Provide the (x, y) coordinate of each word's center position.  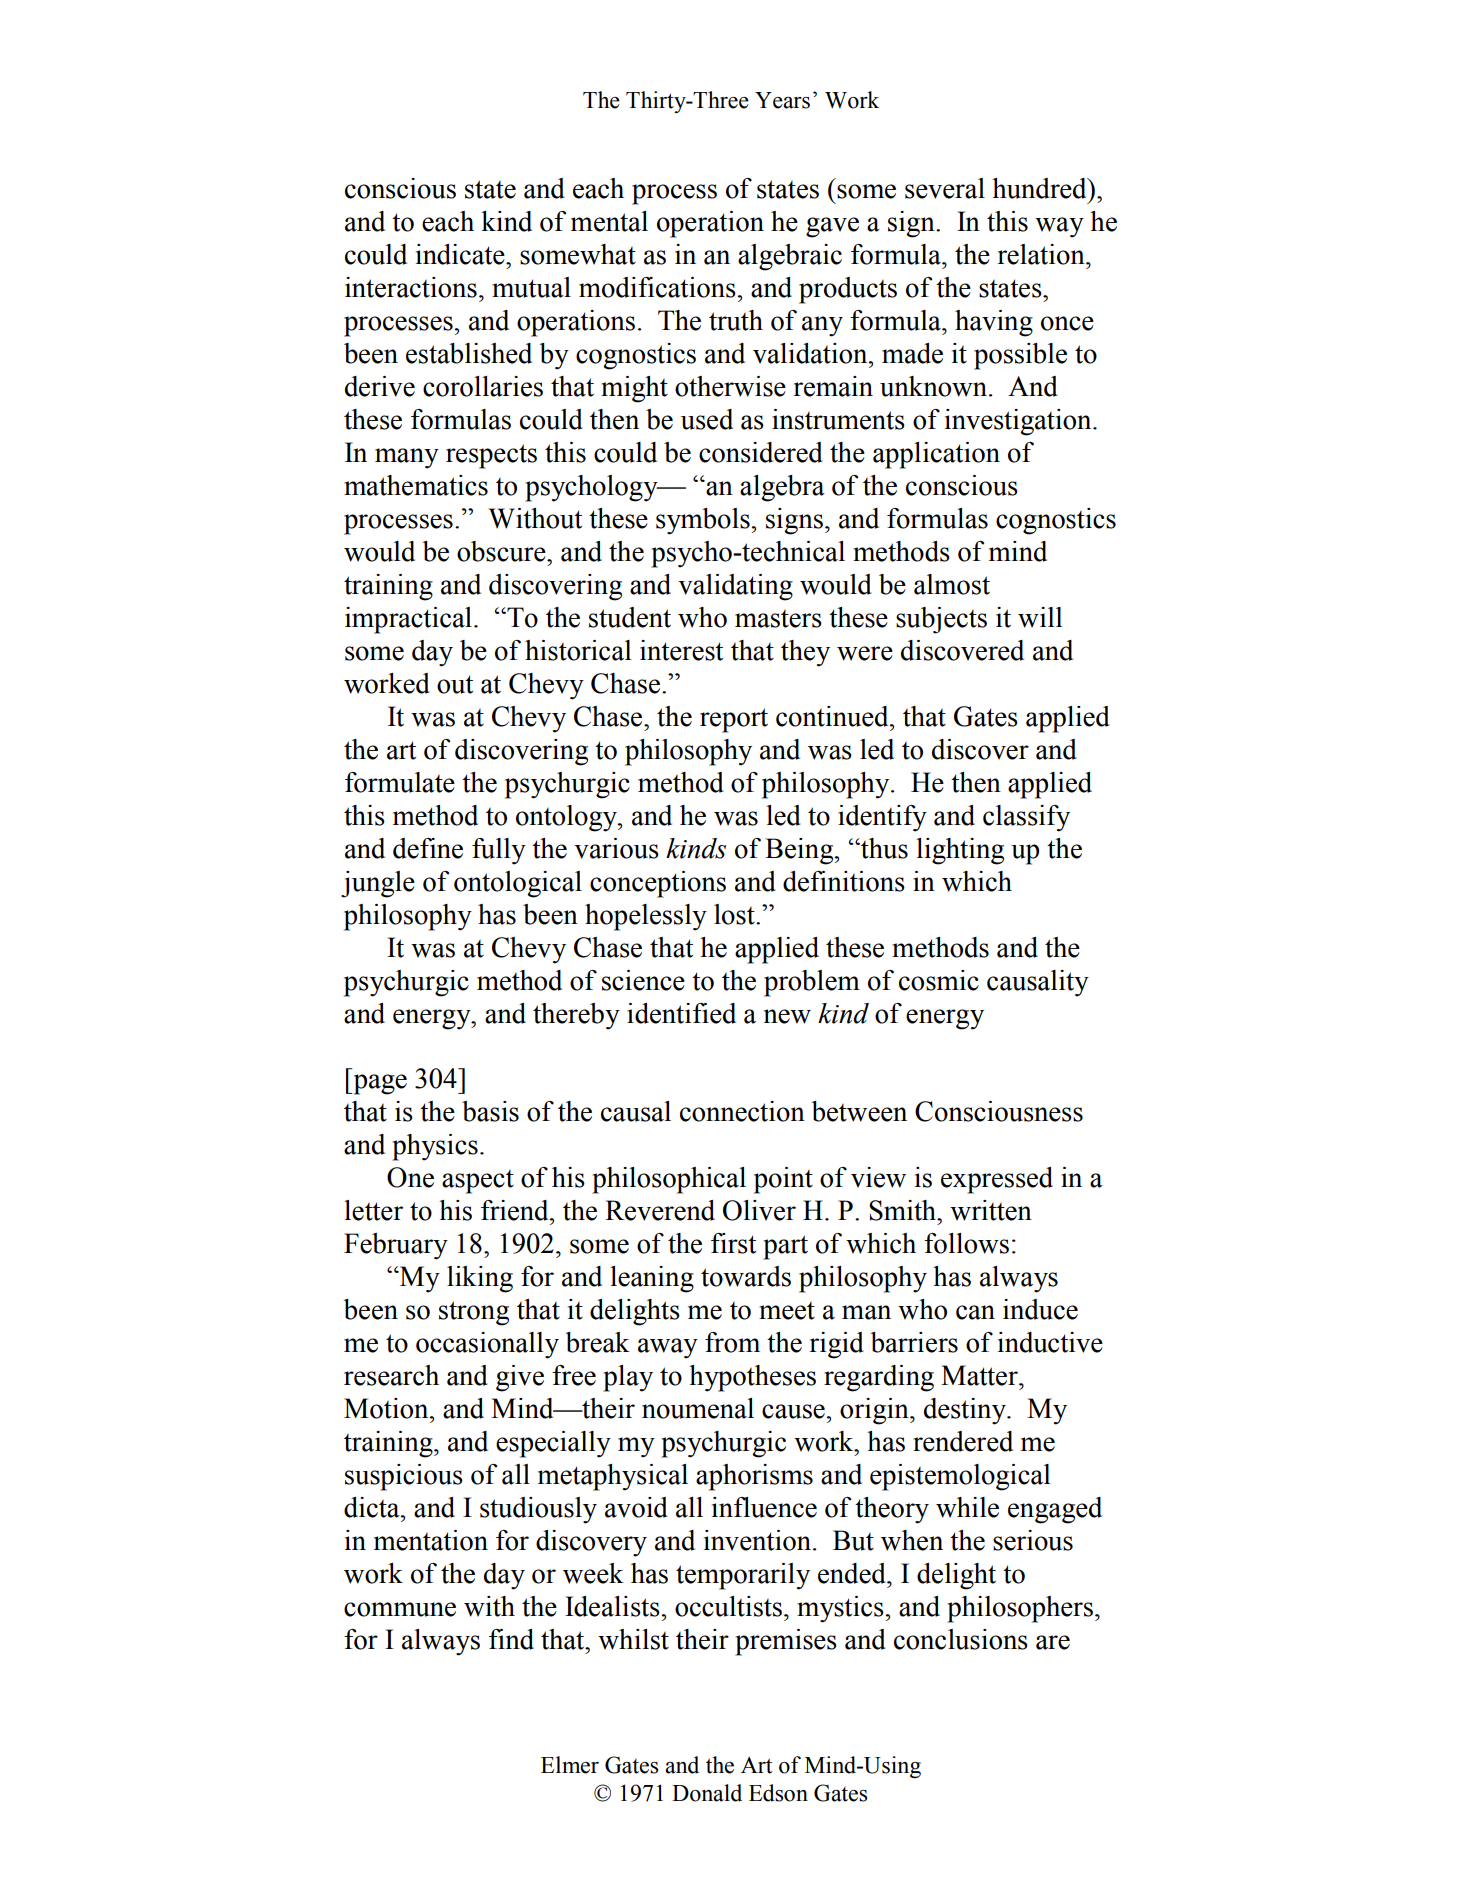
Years (782, 100)
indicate (461, 254)
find (511, 1639)
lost (735, 914)
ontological (518, 884)
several (945, 188)
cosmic (939, 980)
